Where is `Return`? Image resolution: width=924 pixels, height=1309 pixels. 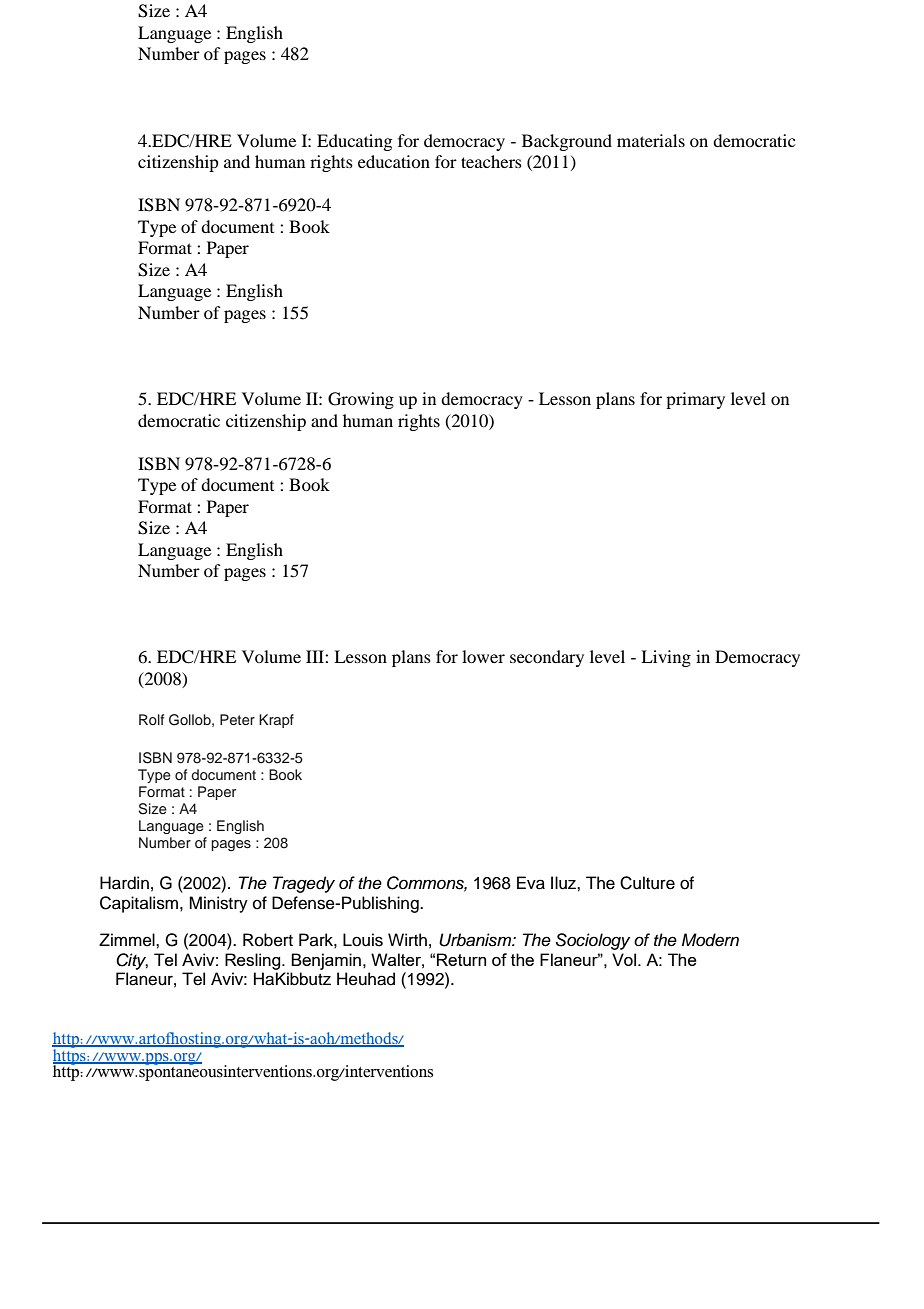 Return is located at coordinates (461, 959).
